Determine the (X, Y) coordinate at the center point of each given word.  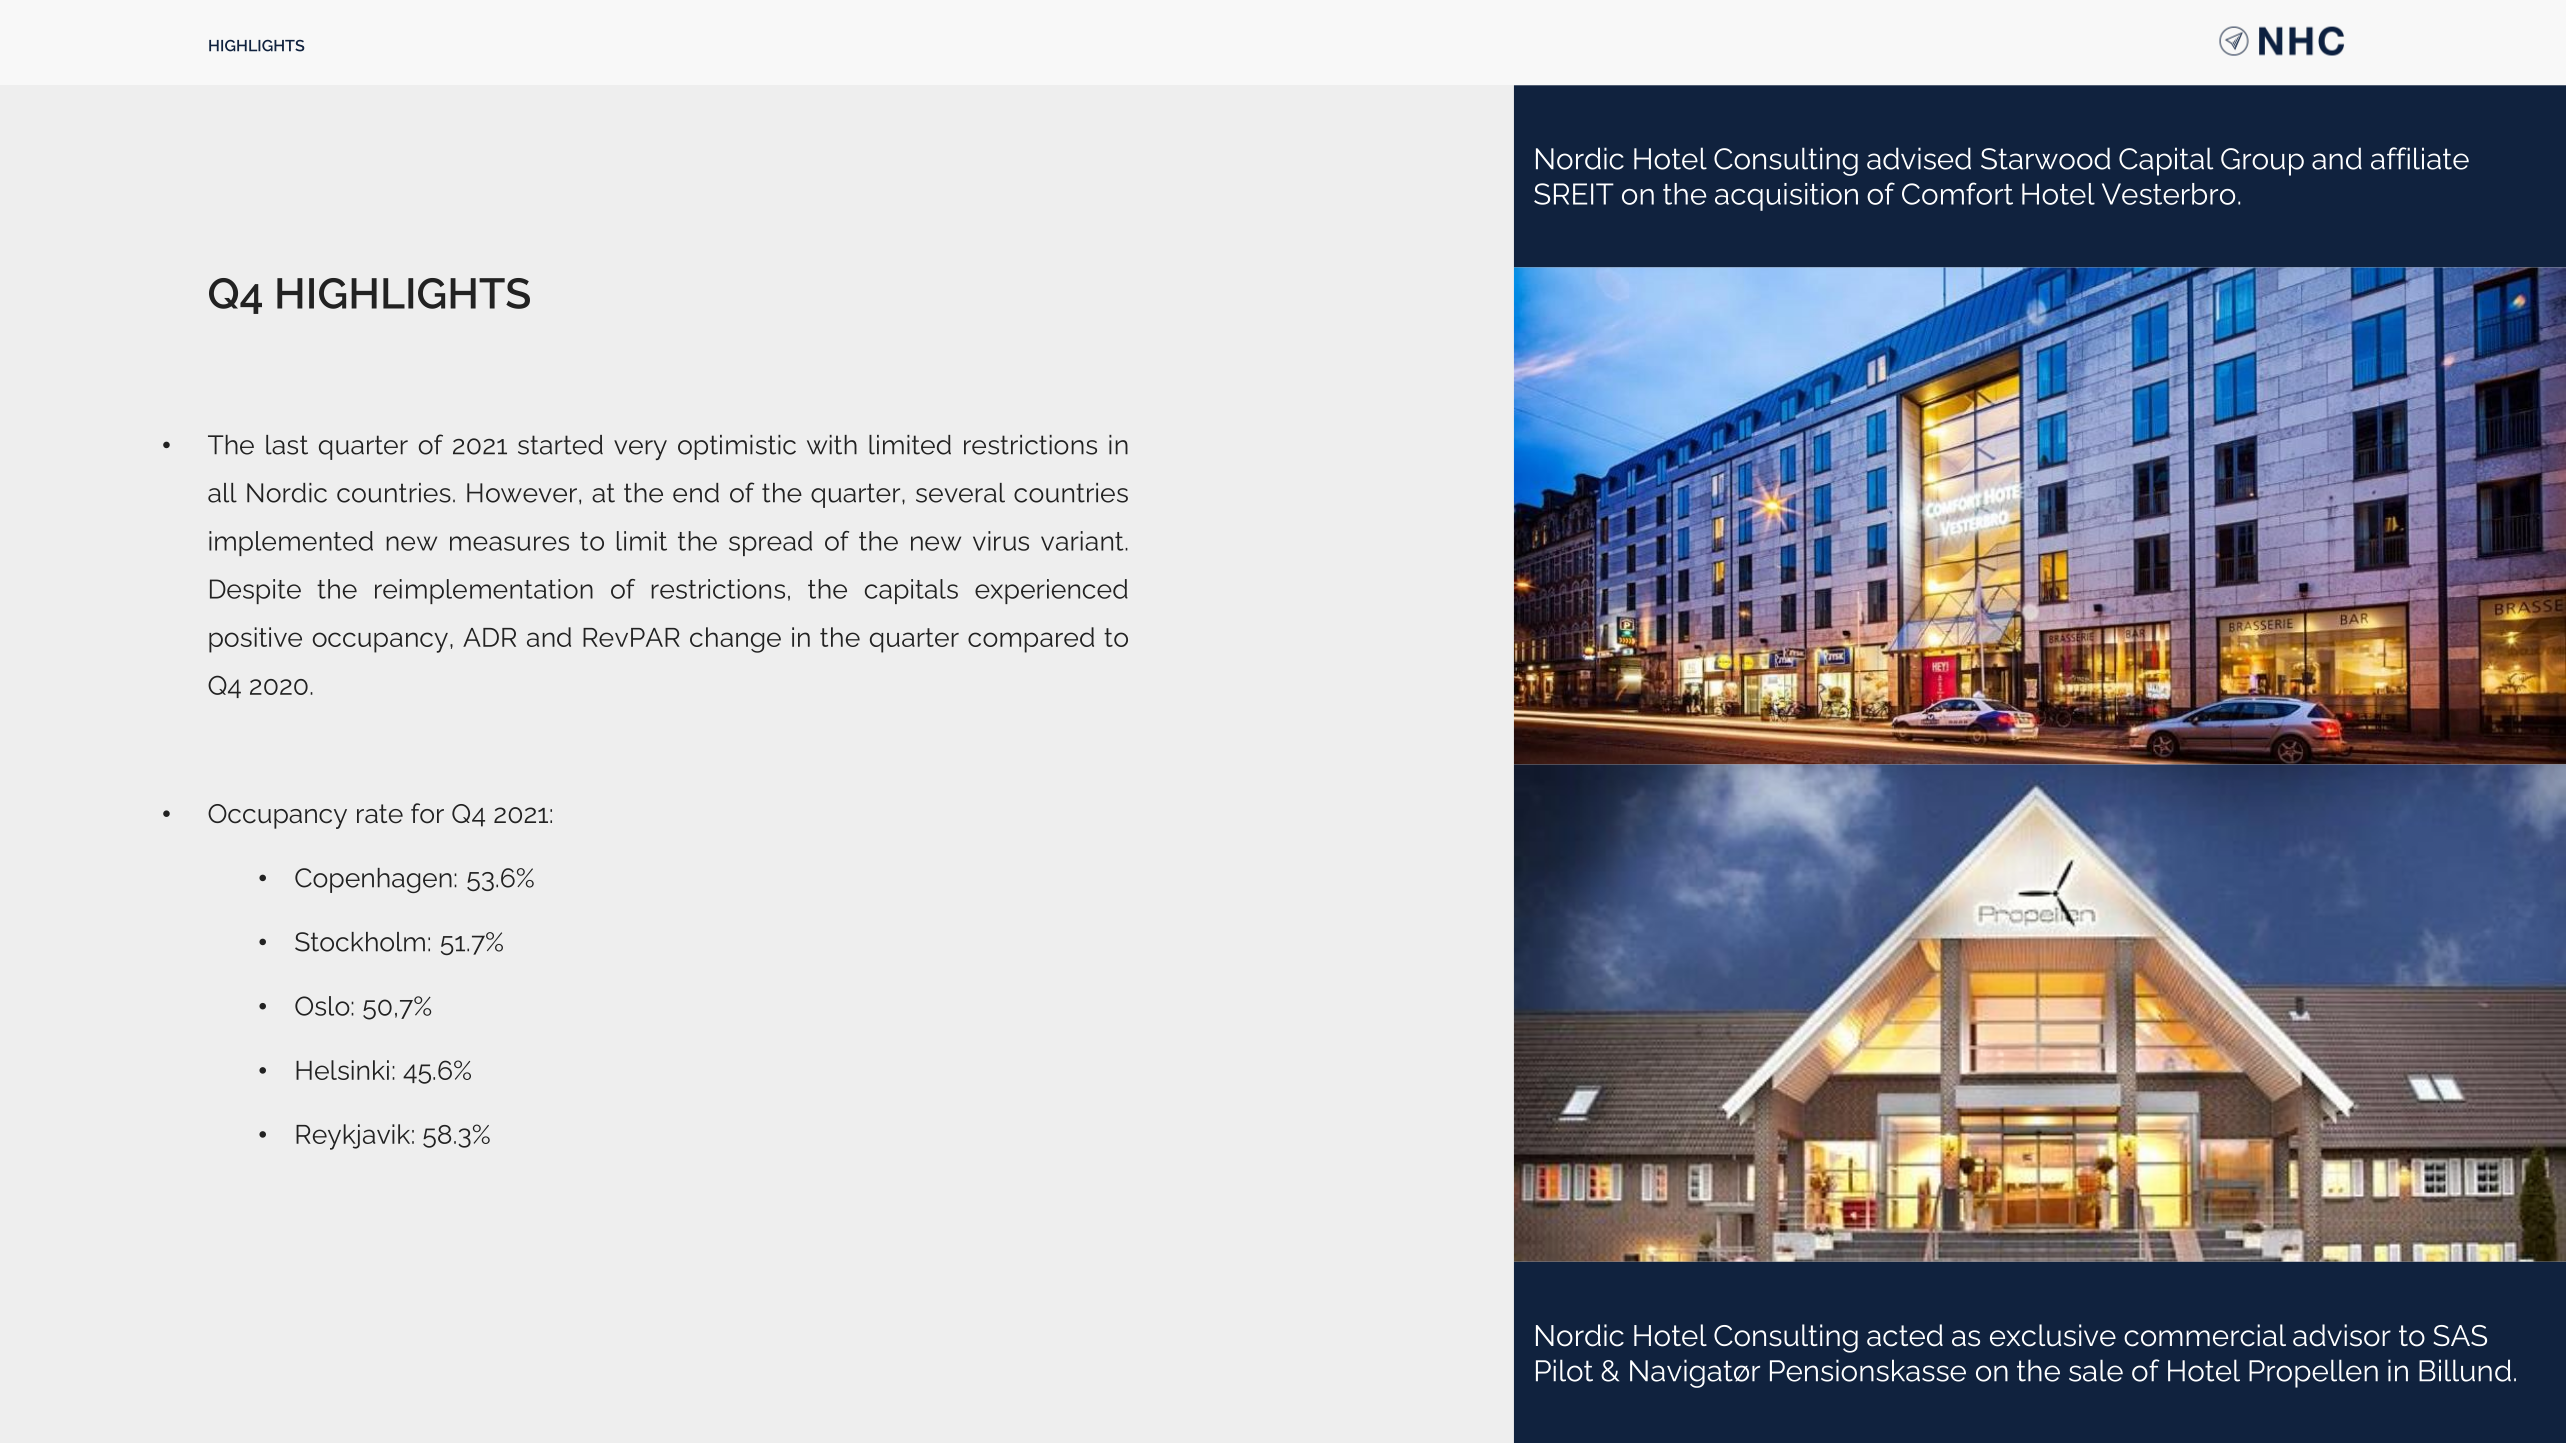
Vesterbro (2168, 194)
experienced (1051, 591)
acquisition (1786, 197)
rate (380, 814)
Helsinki (342, 1070)
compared (1031, 640)
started (560, 445)
